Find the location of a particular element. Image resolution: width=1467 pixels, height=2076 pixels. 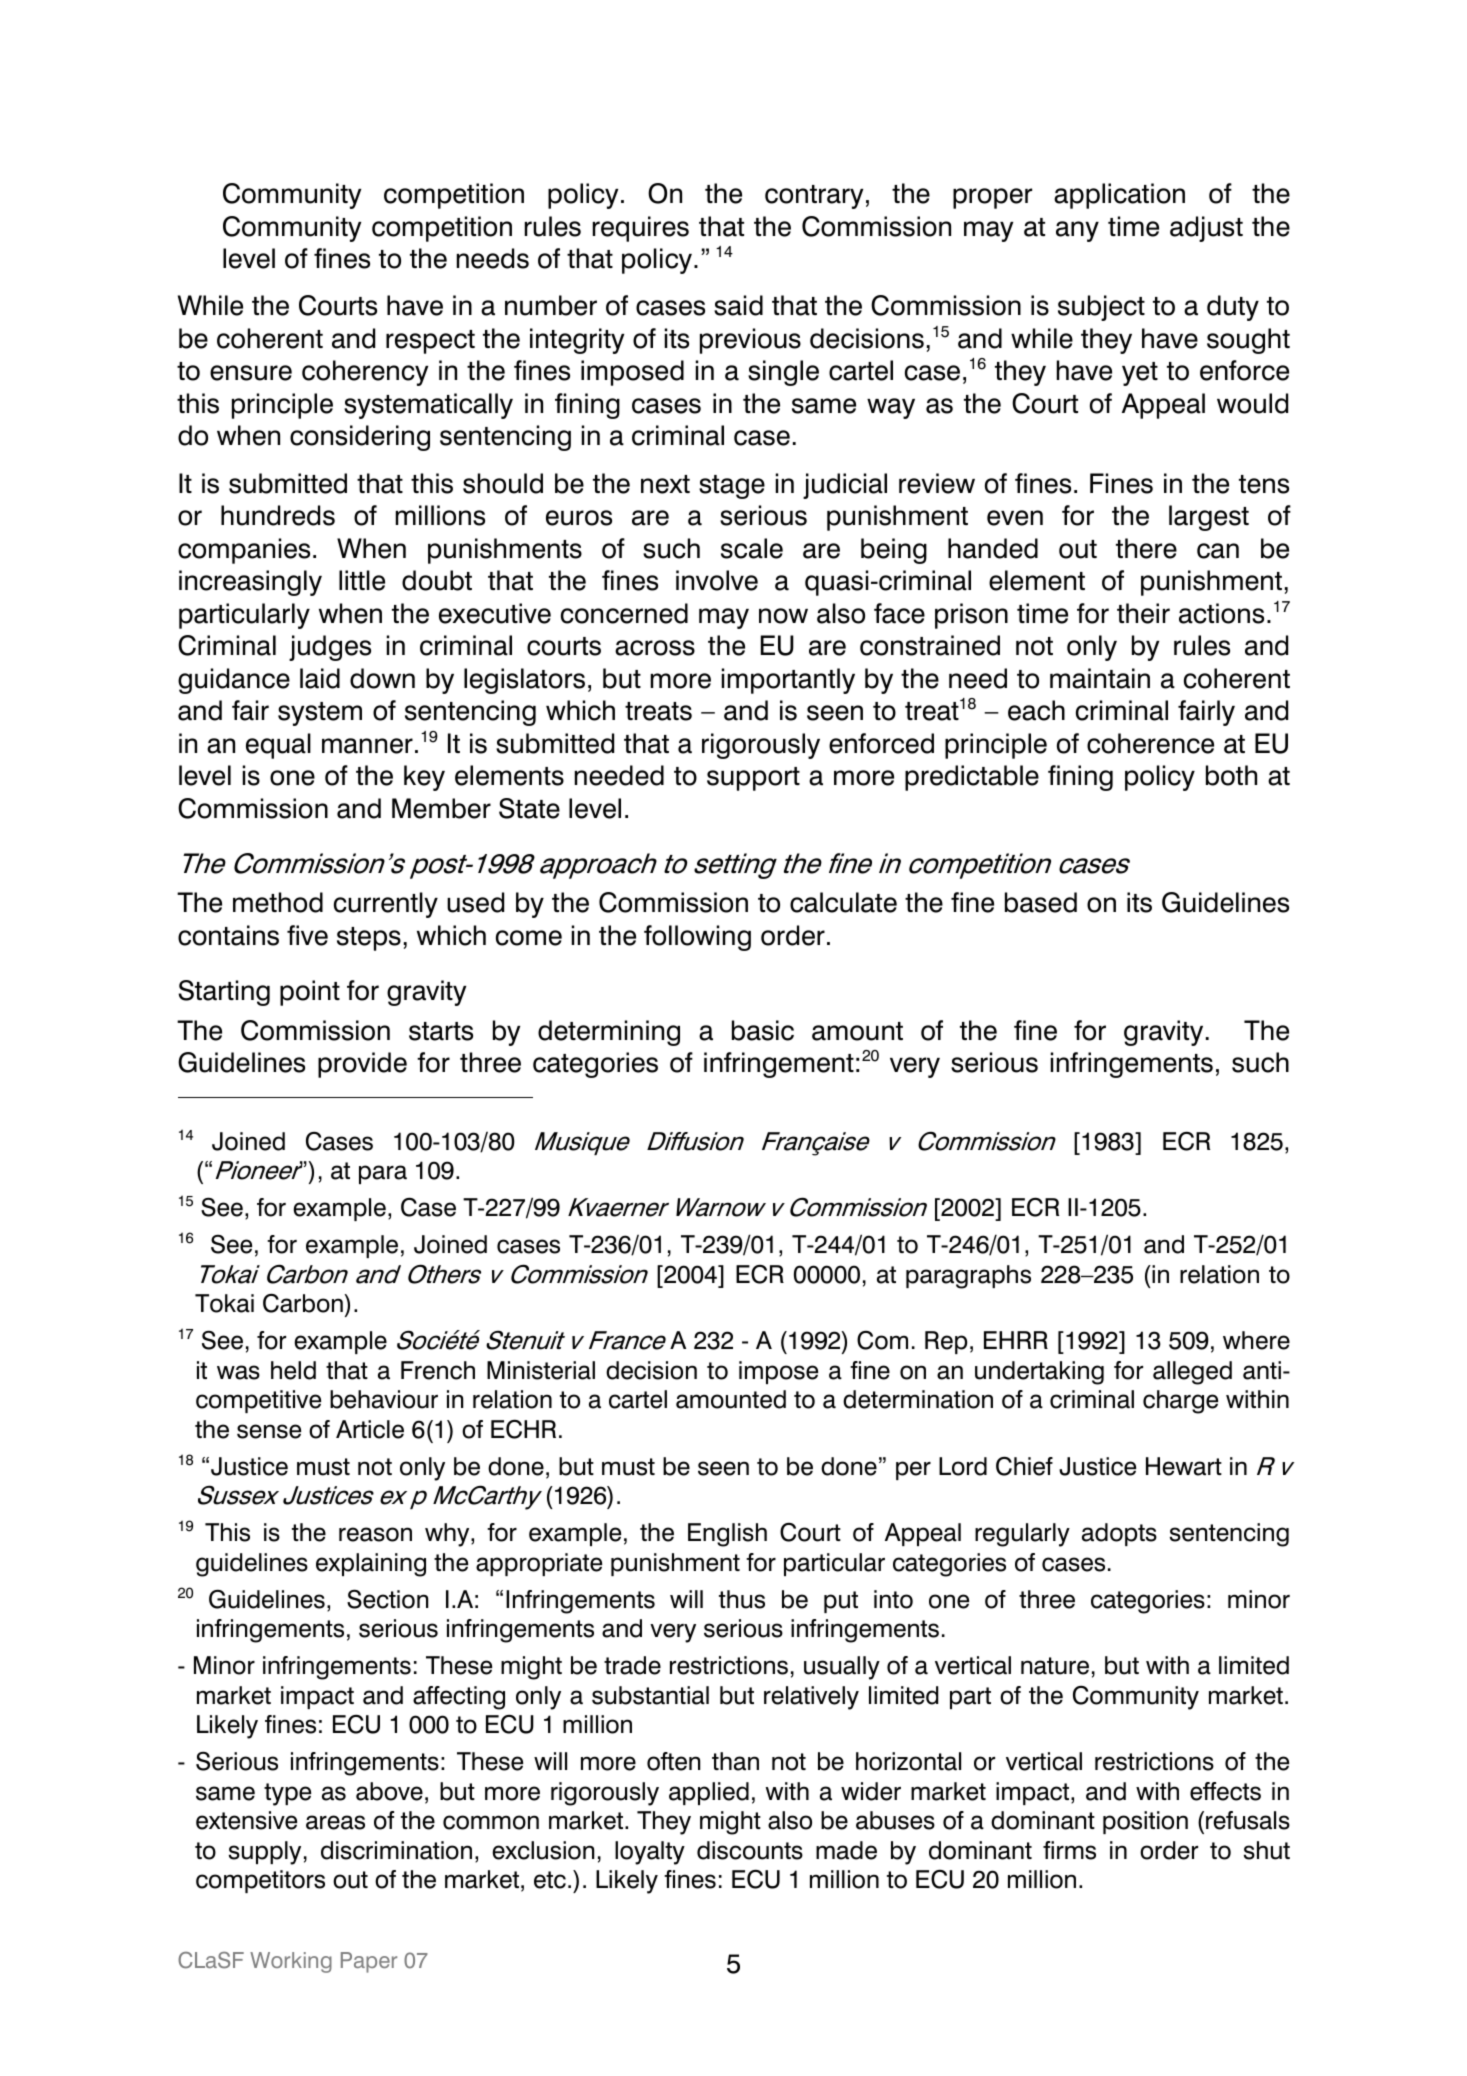

adopts is located at coordinates (1119, 1534).
